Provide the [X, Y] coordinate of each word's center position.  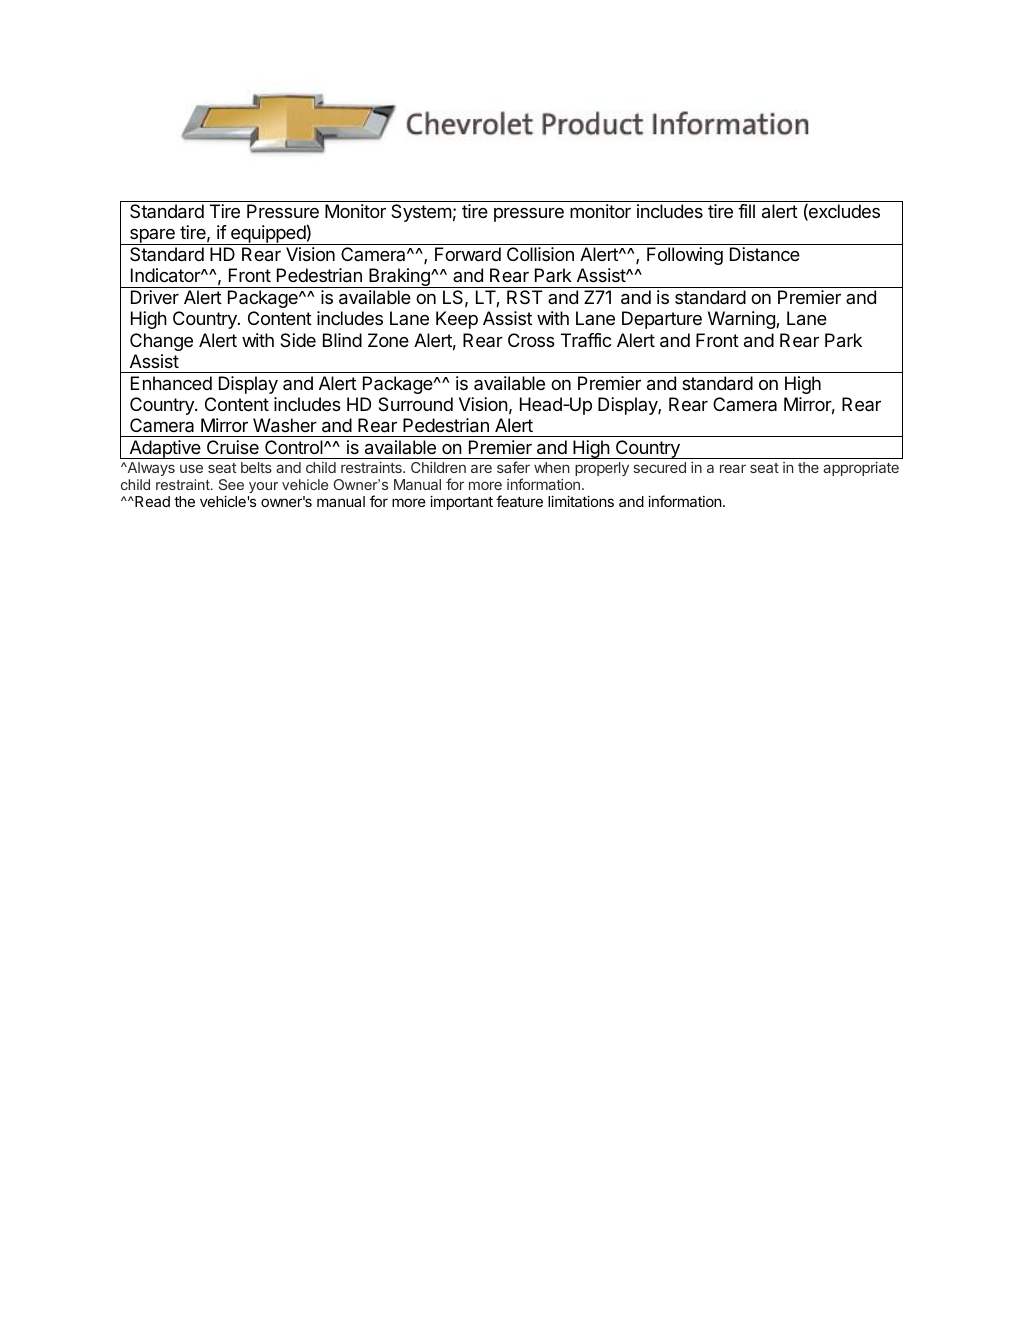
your [263, 487]
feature [519, 501]
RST [525, 297]
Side [298, 340]
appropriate [861, 469]
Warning [742, 320]
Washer [285, 425]
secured [659, 467]
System [421, 213]
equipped [268, 235]
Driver [155, 297]
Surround [415, 404]
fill [746, 211]
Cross [531, 340]
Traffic [586, 340]
